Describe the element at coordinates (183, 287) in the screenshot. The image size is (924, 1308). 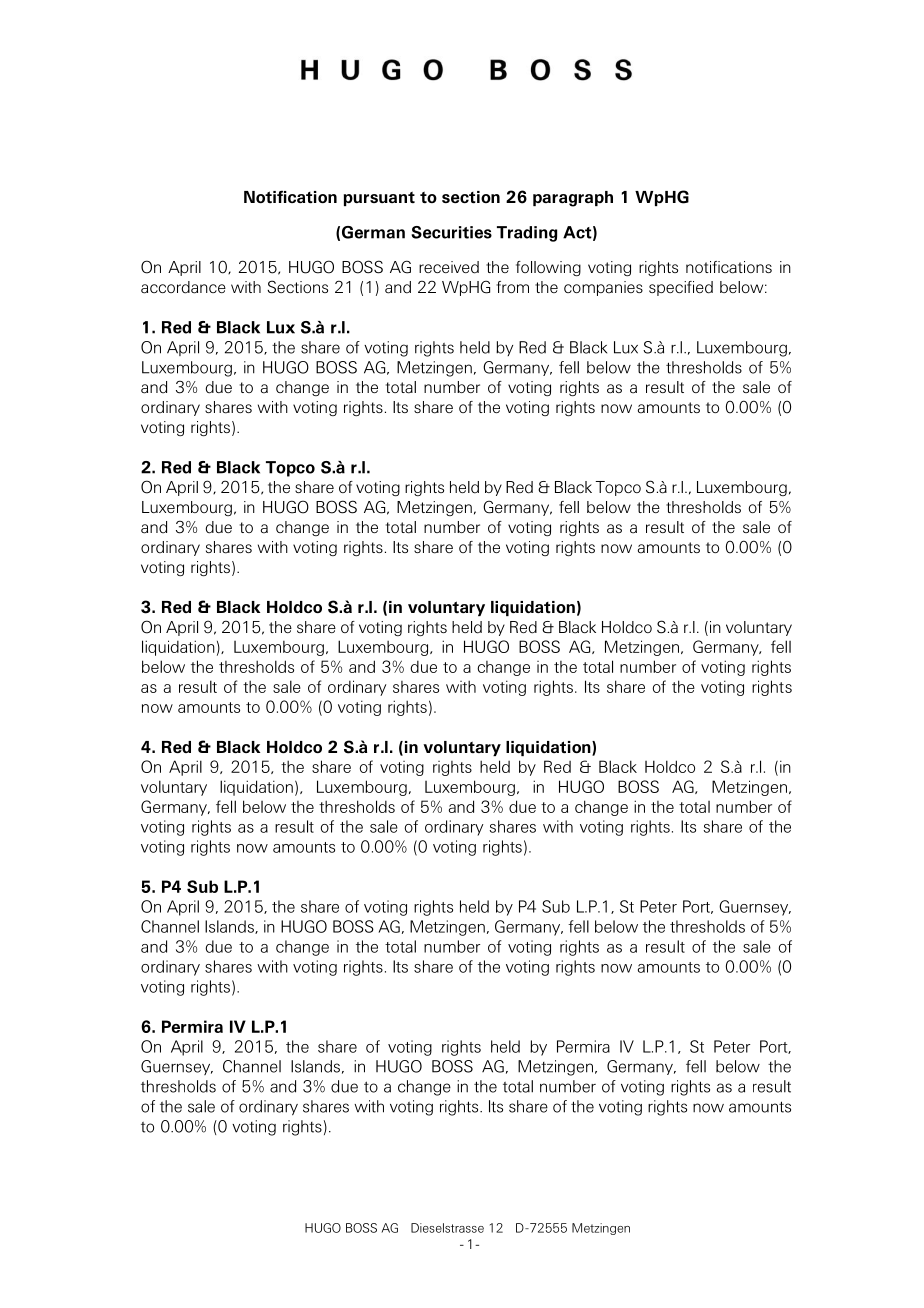
I see `accordance` at that location.
